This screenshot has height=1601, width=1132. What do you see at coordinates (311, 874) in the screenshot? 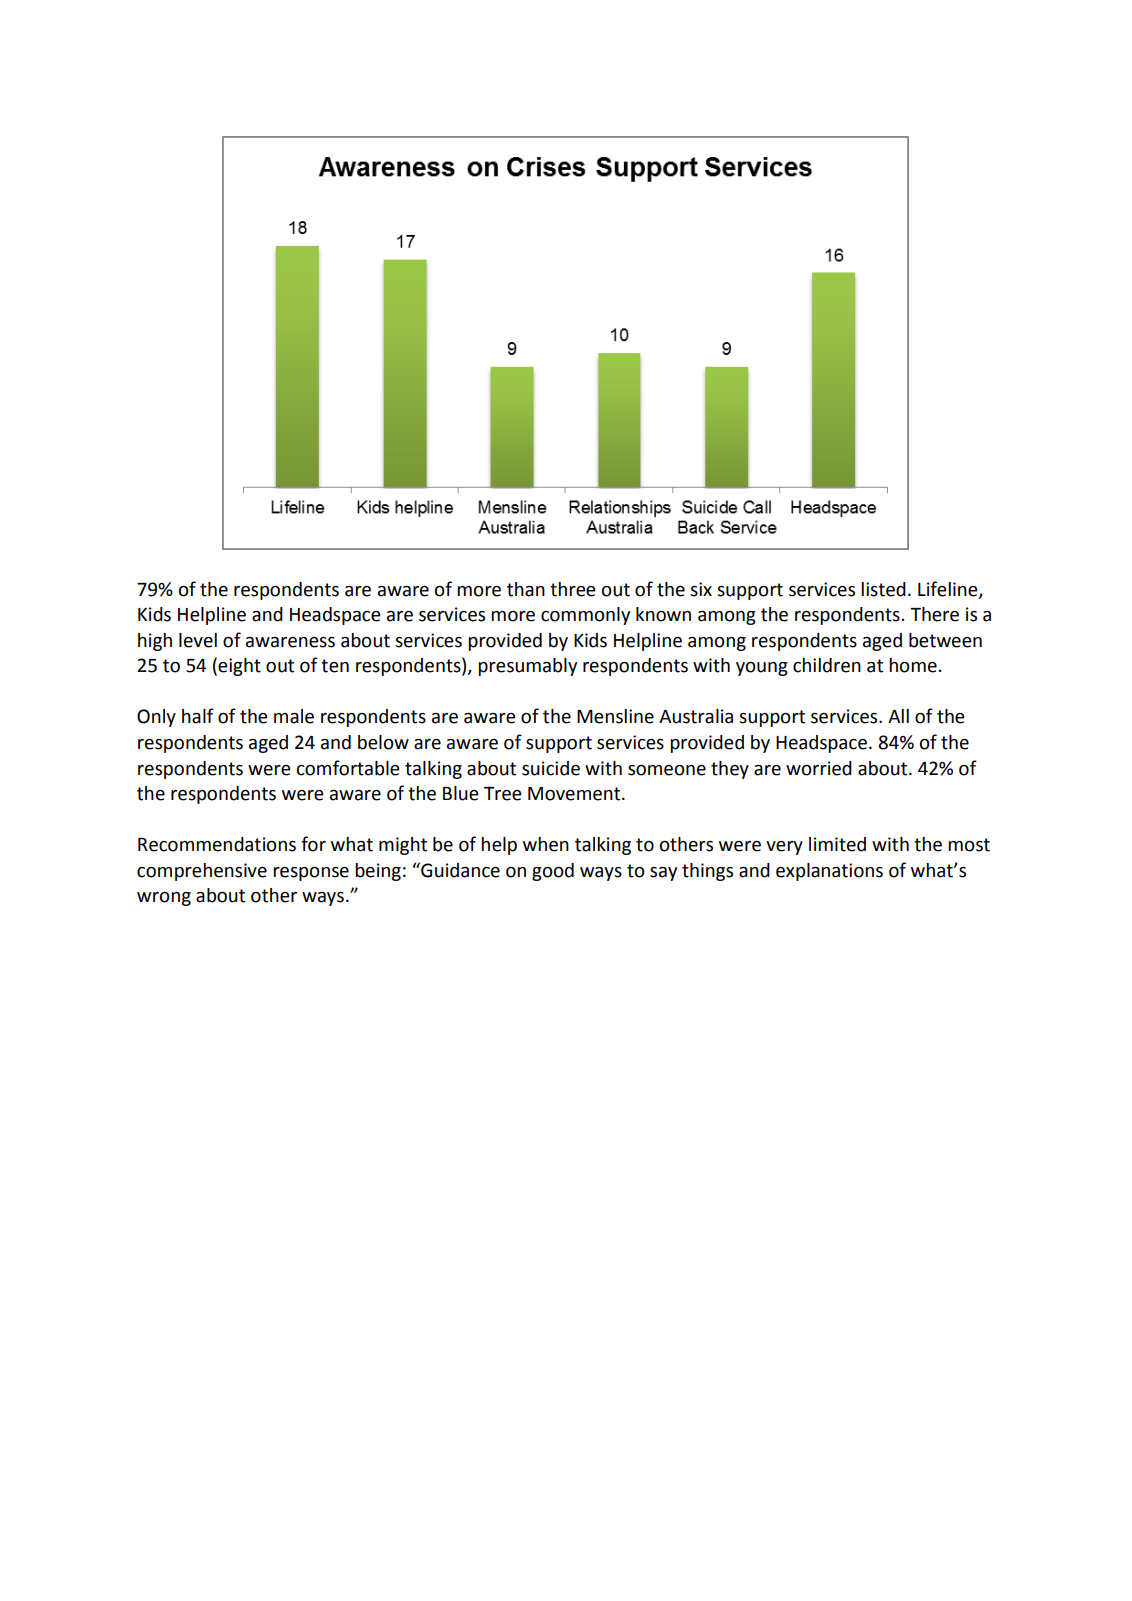
I see `response` at bounding box center [311, 874].
